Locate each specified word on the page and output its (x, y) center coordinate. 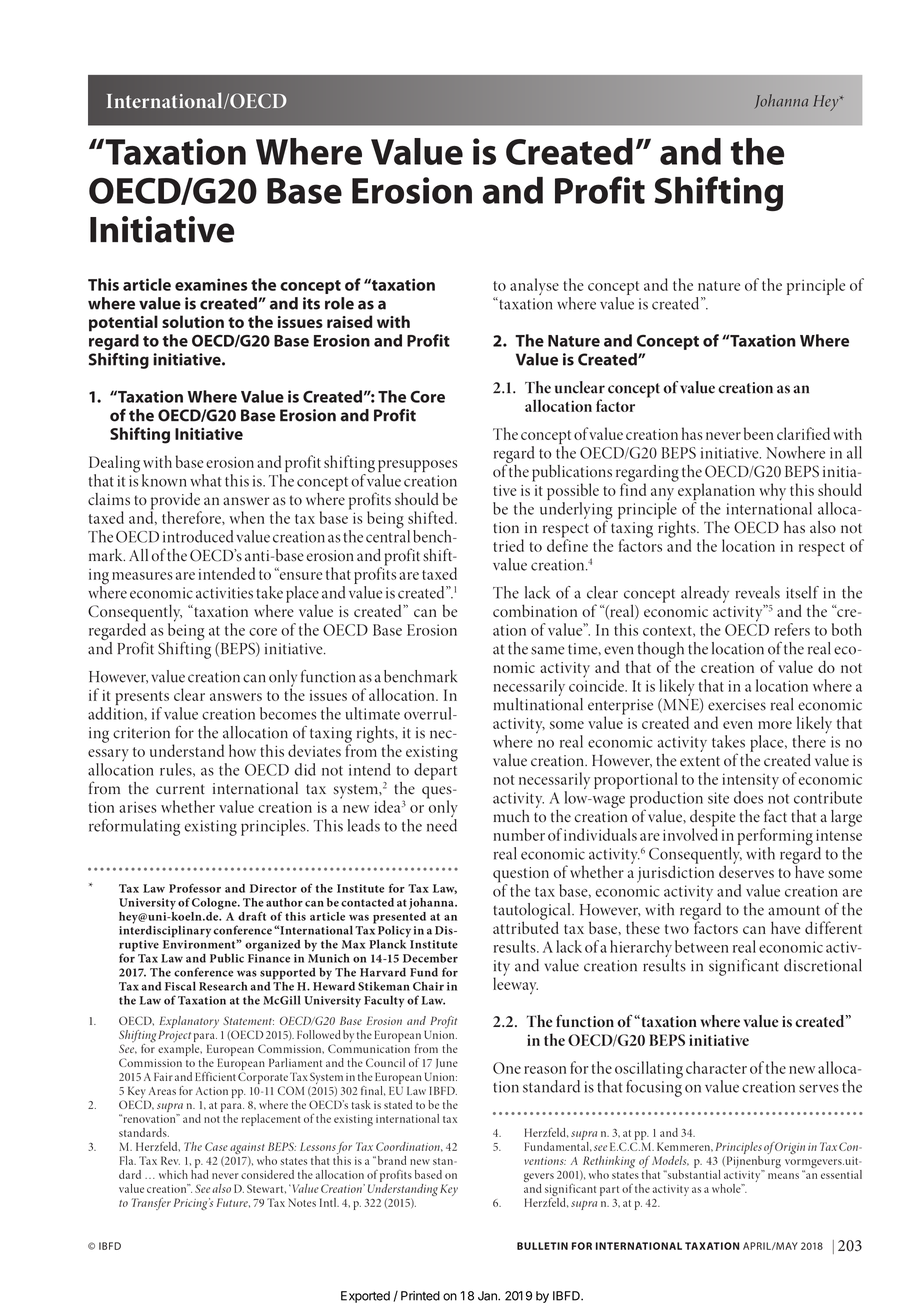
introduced (198, 536)
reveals (758, 592)
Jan (488, 1296)
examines (211, 284)
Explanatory (189, 1023)
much (511, 816)
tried (508, 545)
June (447, 1063)
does (748, 797)
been (758, 433)
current (180, 789)
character (716, 1067)
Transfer (151, 1204)
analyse (534, 286)
